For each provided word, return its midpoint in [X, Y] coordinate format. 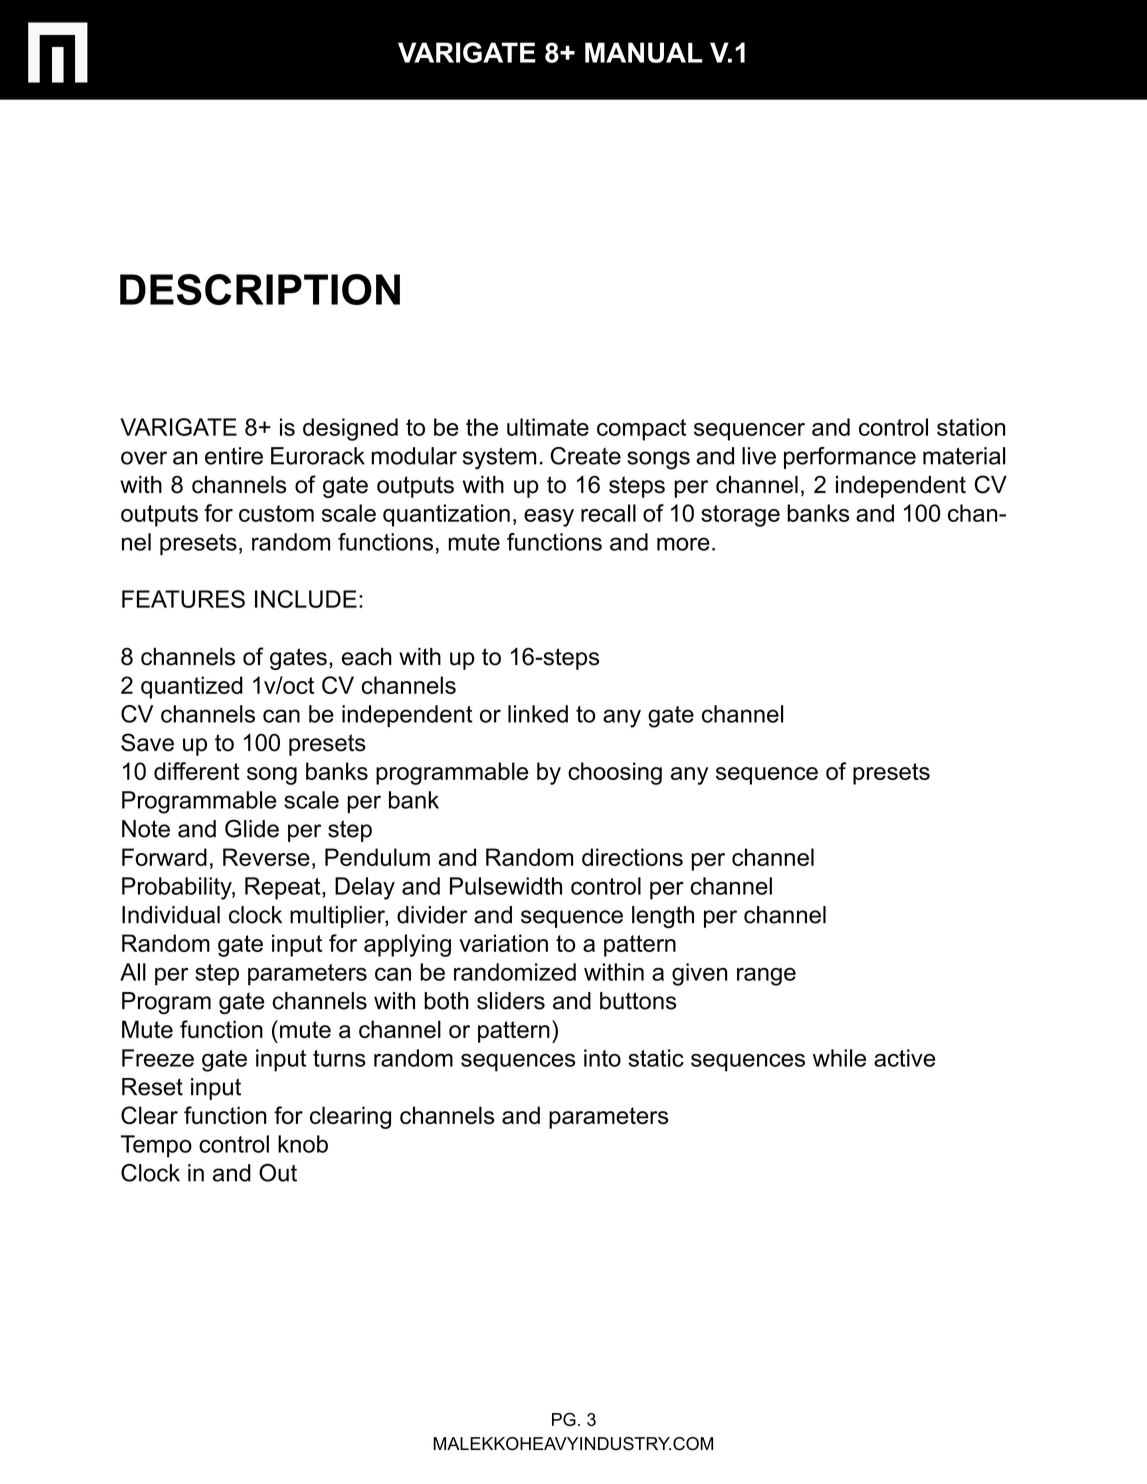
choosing [615, 773]
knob [303, 1144]
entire [234, 456]
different [197, 771]
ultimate [548, 427]
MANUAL [644, 52]
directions [632, 857]
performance [850, 458]
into [602, 1058]
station [971, 427]
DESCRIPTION [260, 289]
